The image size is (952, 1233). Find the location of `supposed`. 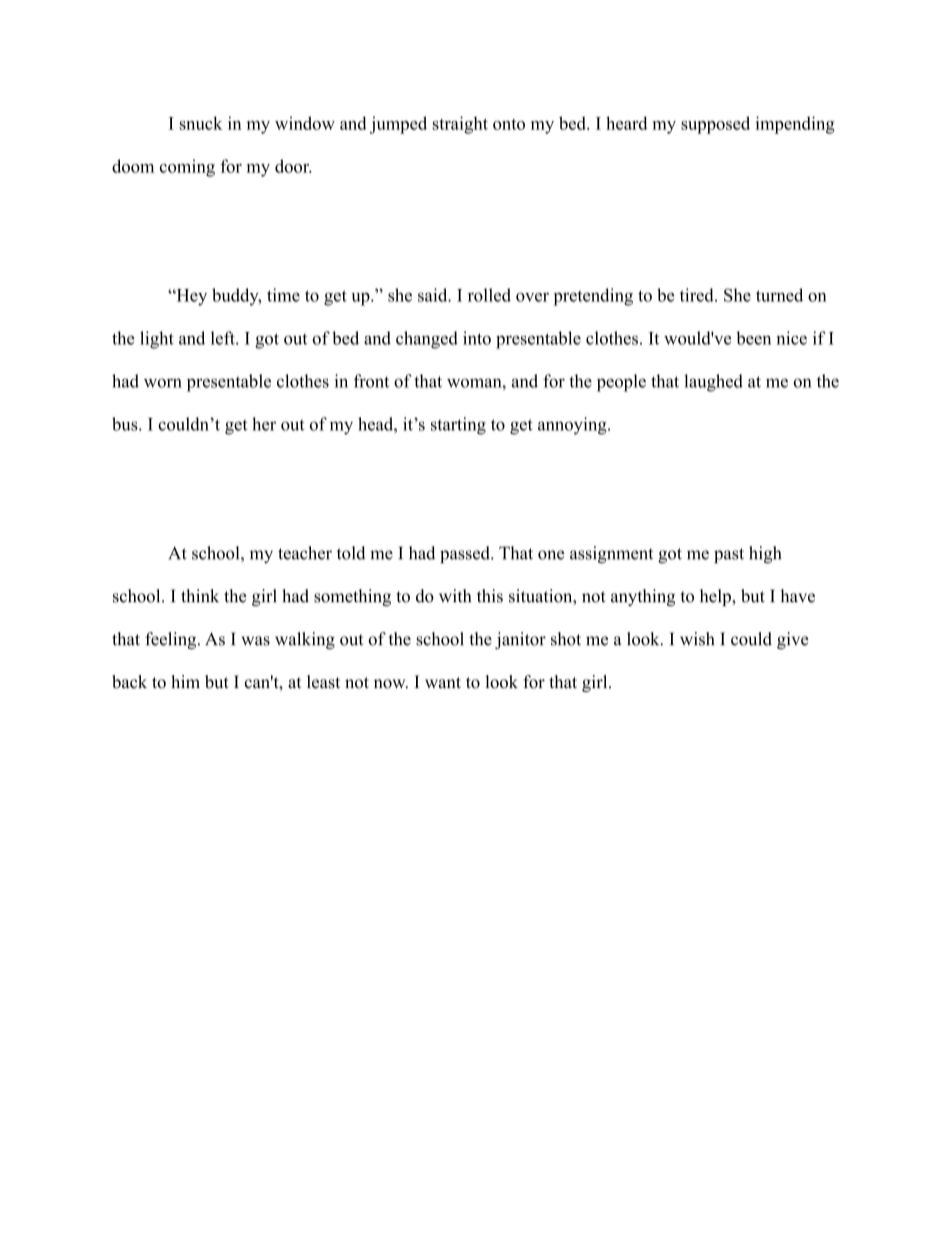

supposed is located at coordinates (715, 125).
